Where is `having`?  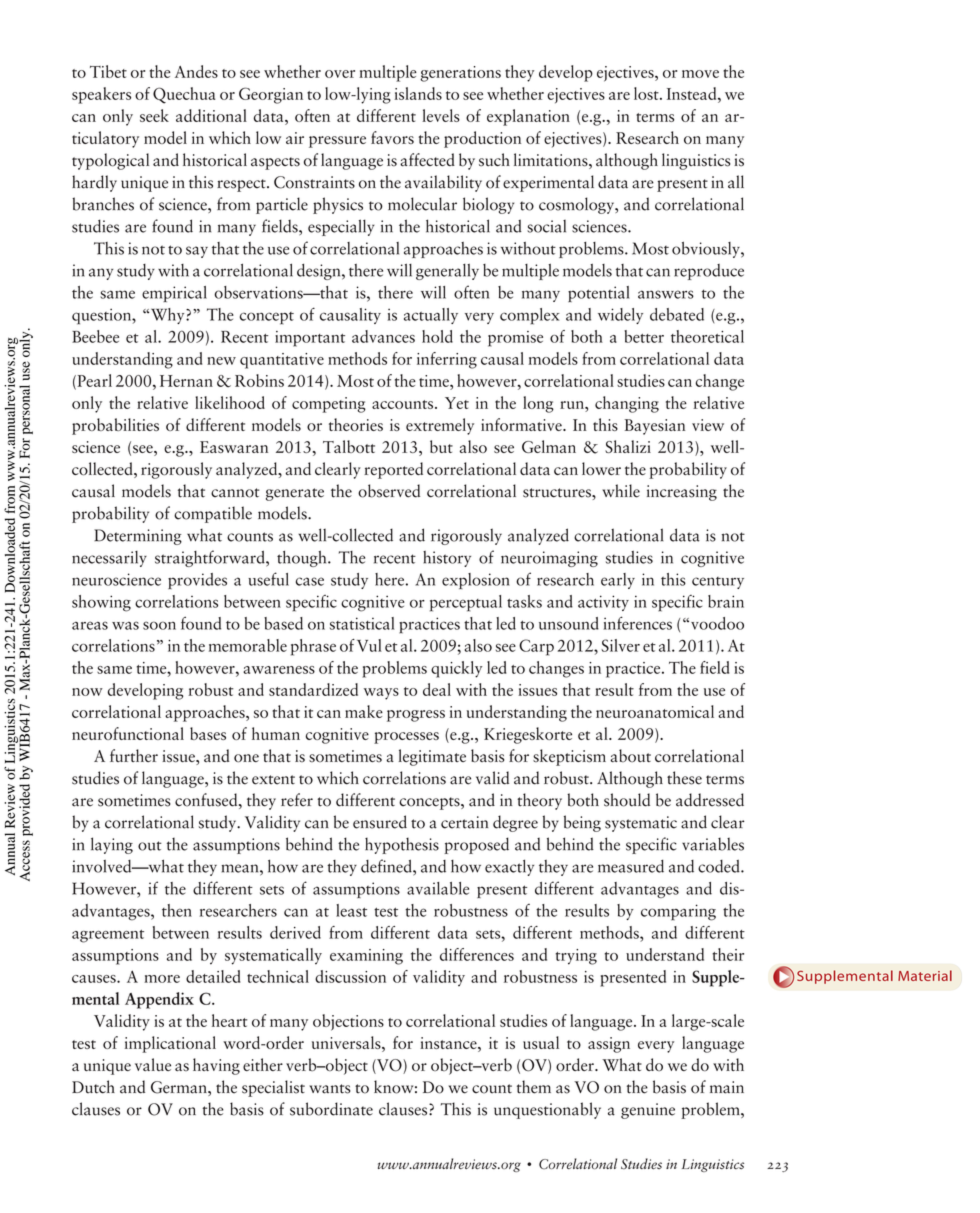
having is located at coordinates (216, 1066).
